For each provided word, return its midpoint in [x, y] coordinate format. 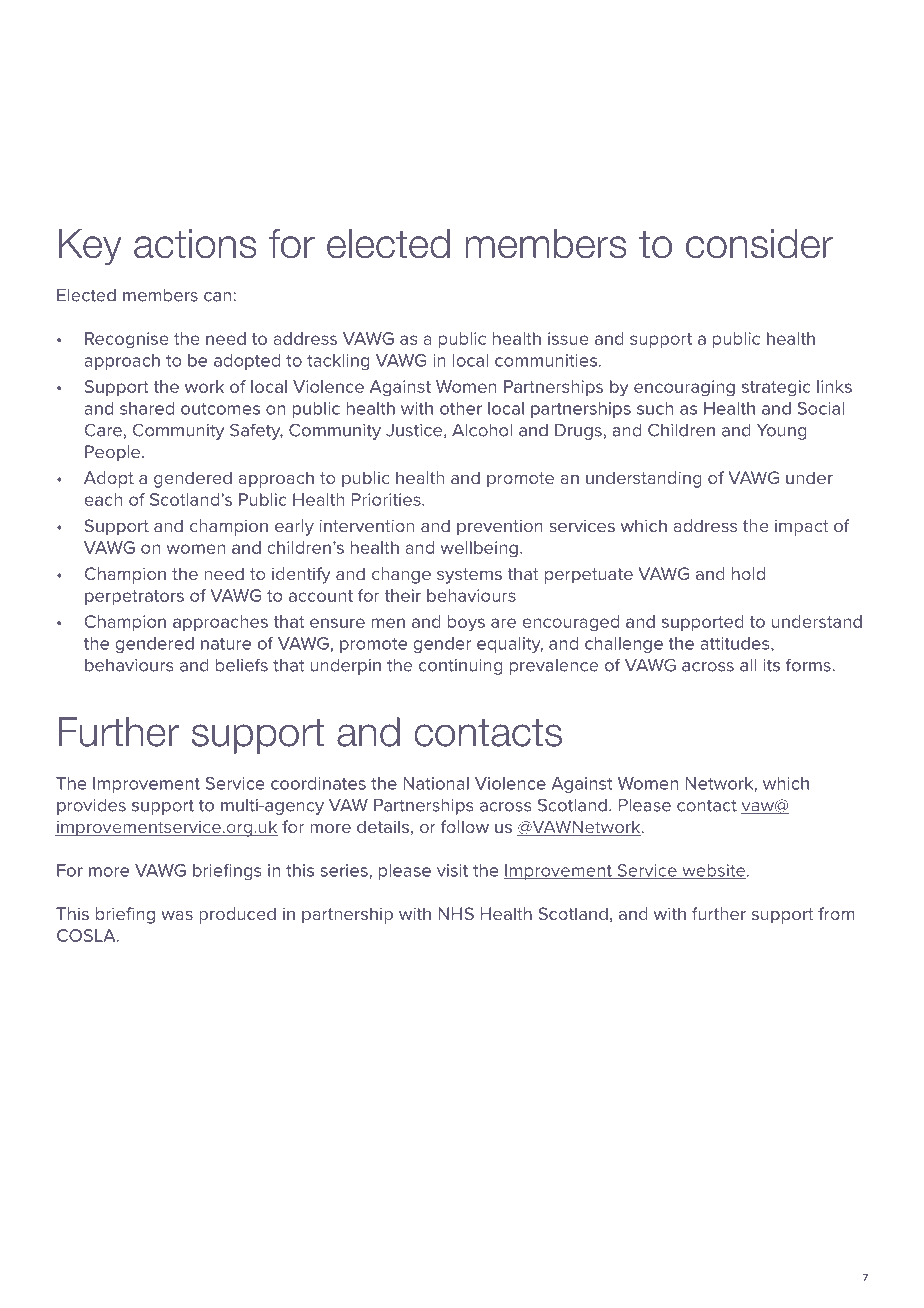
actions [195, 244]
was [177, 915]
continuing [461, 667]
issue [568, 338]
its [772, 665]
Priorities [387, 499]
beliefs [242, 665]
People [114, 453]
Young [782, 432]
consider [759, 244]
